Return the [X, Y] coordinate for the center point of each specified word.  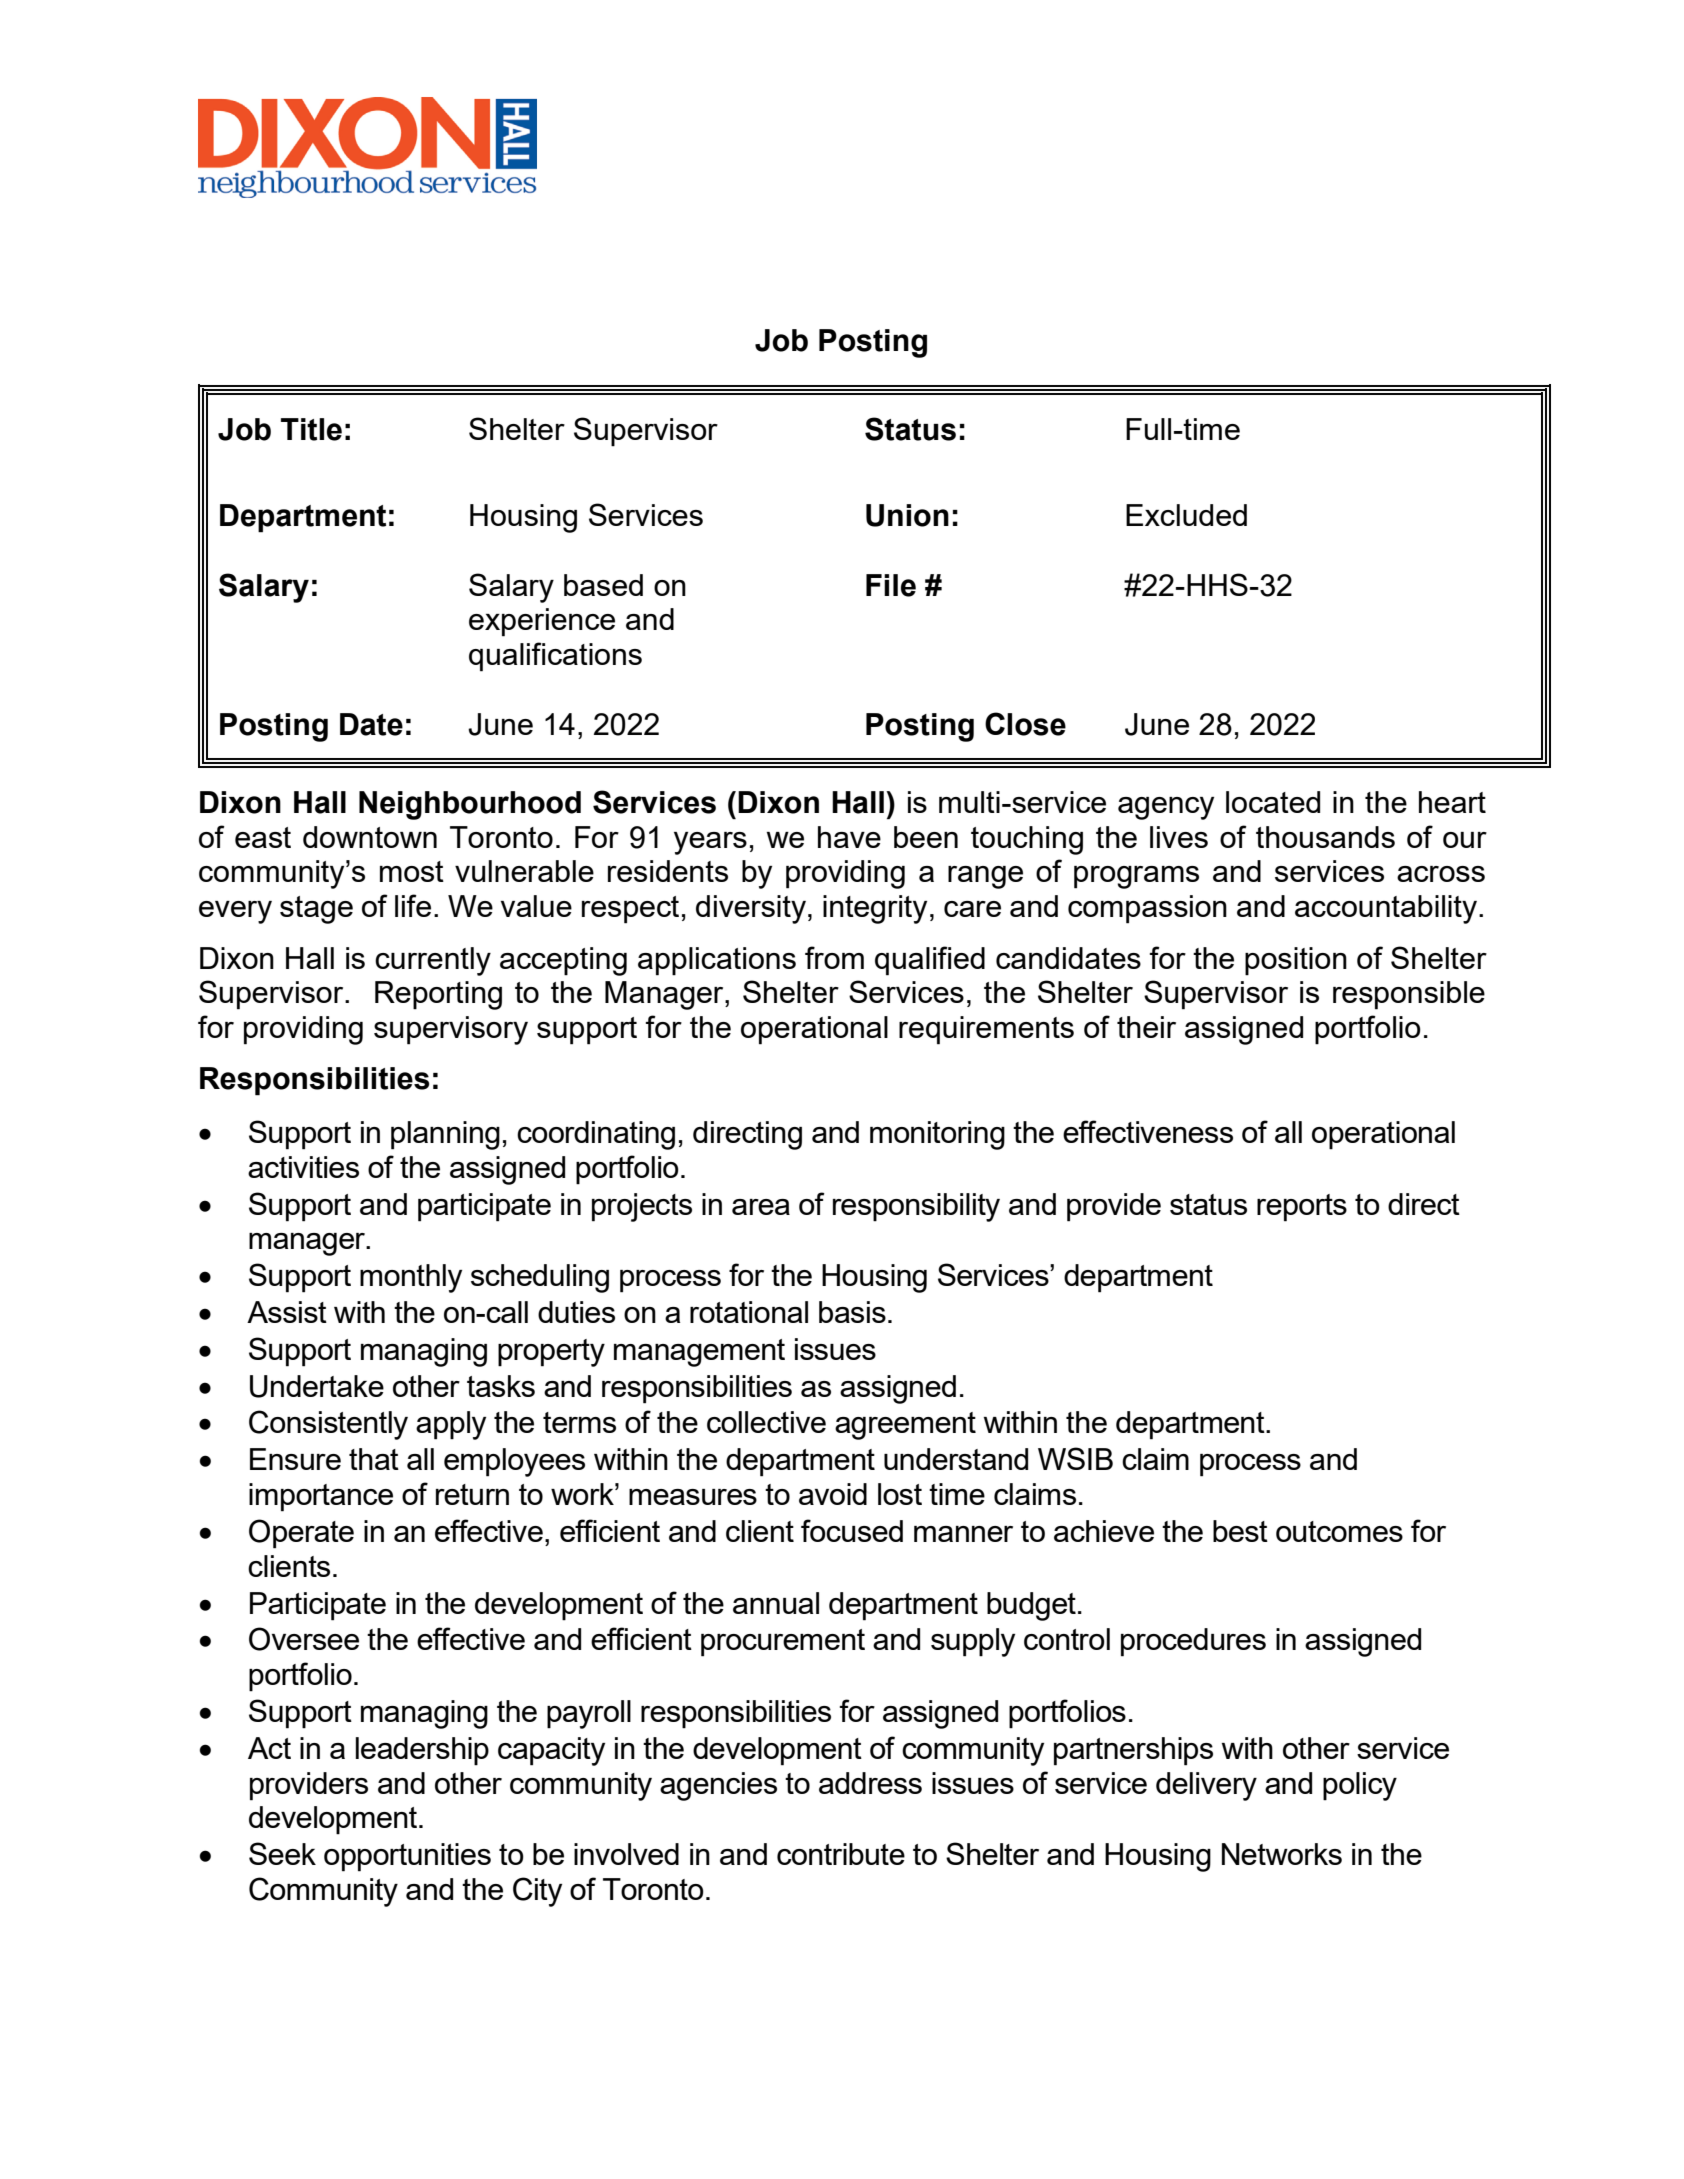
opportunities [407, 1857]
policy [1360, 1786]
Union [907, 515]
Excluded [1186, 515]
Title [311, 429]
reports [1302, 1208]
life [413, 905]
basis [852, 1312]
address [870, 1783]
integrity [875, 909]
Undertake [317, 1386]
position [1296, 961]
